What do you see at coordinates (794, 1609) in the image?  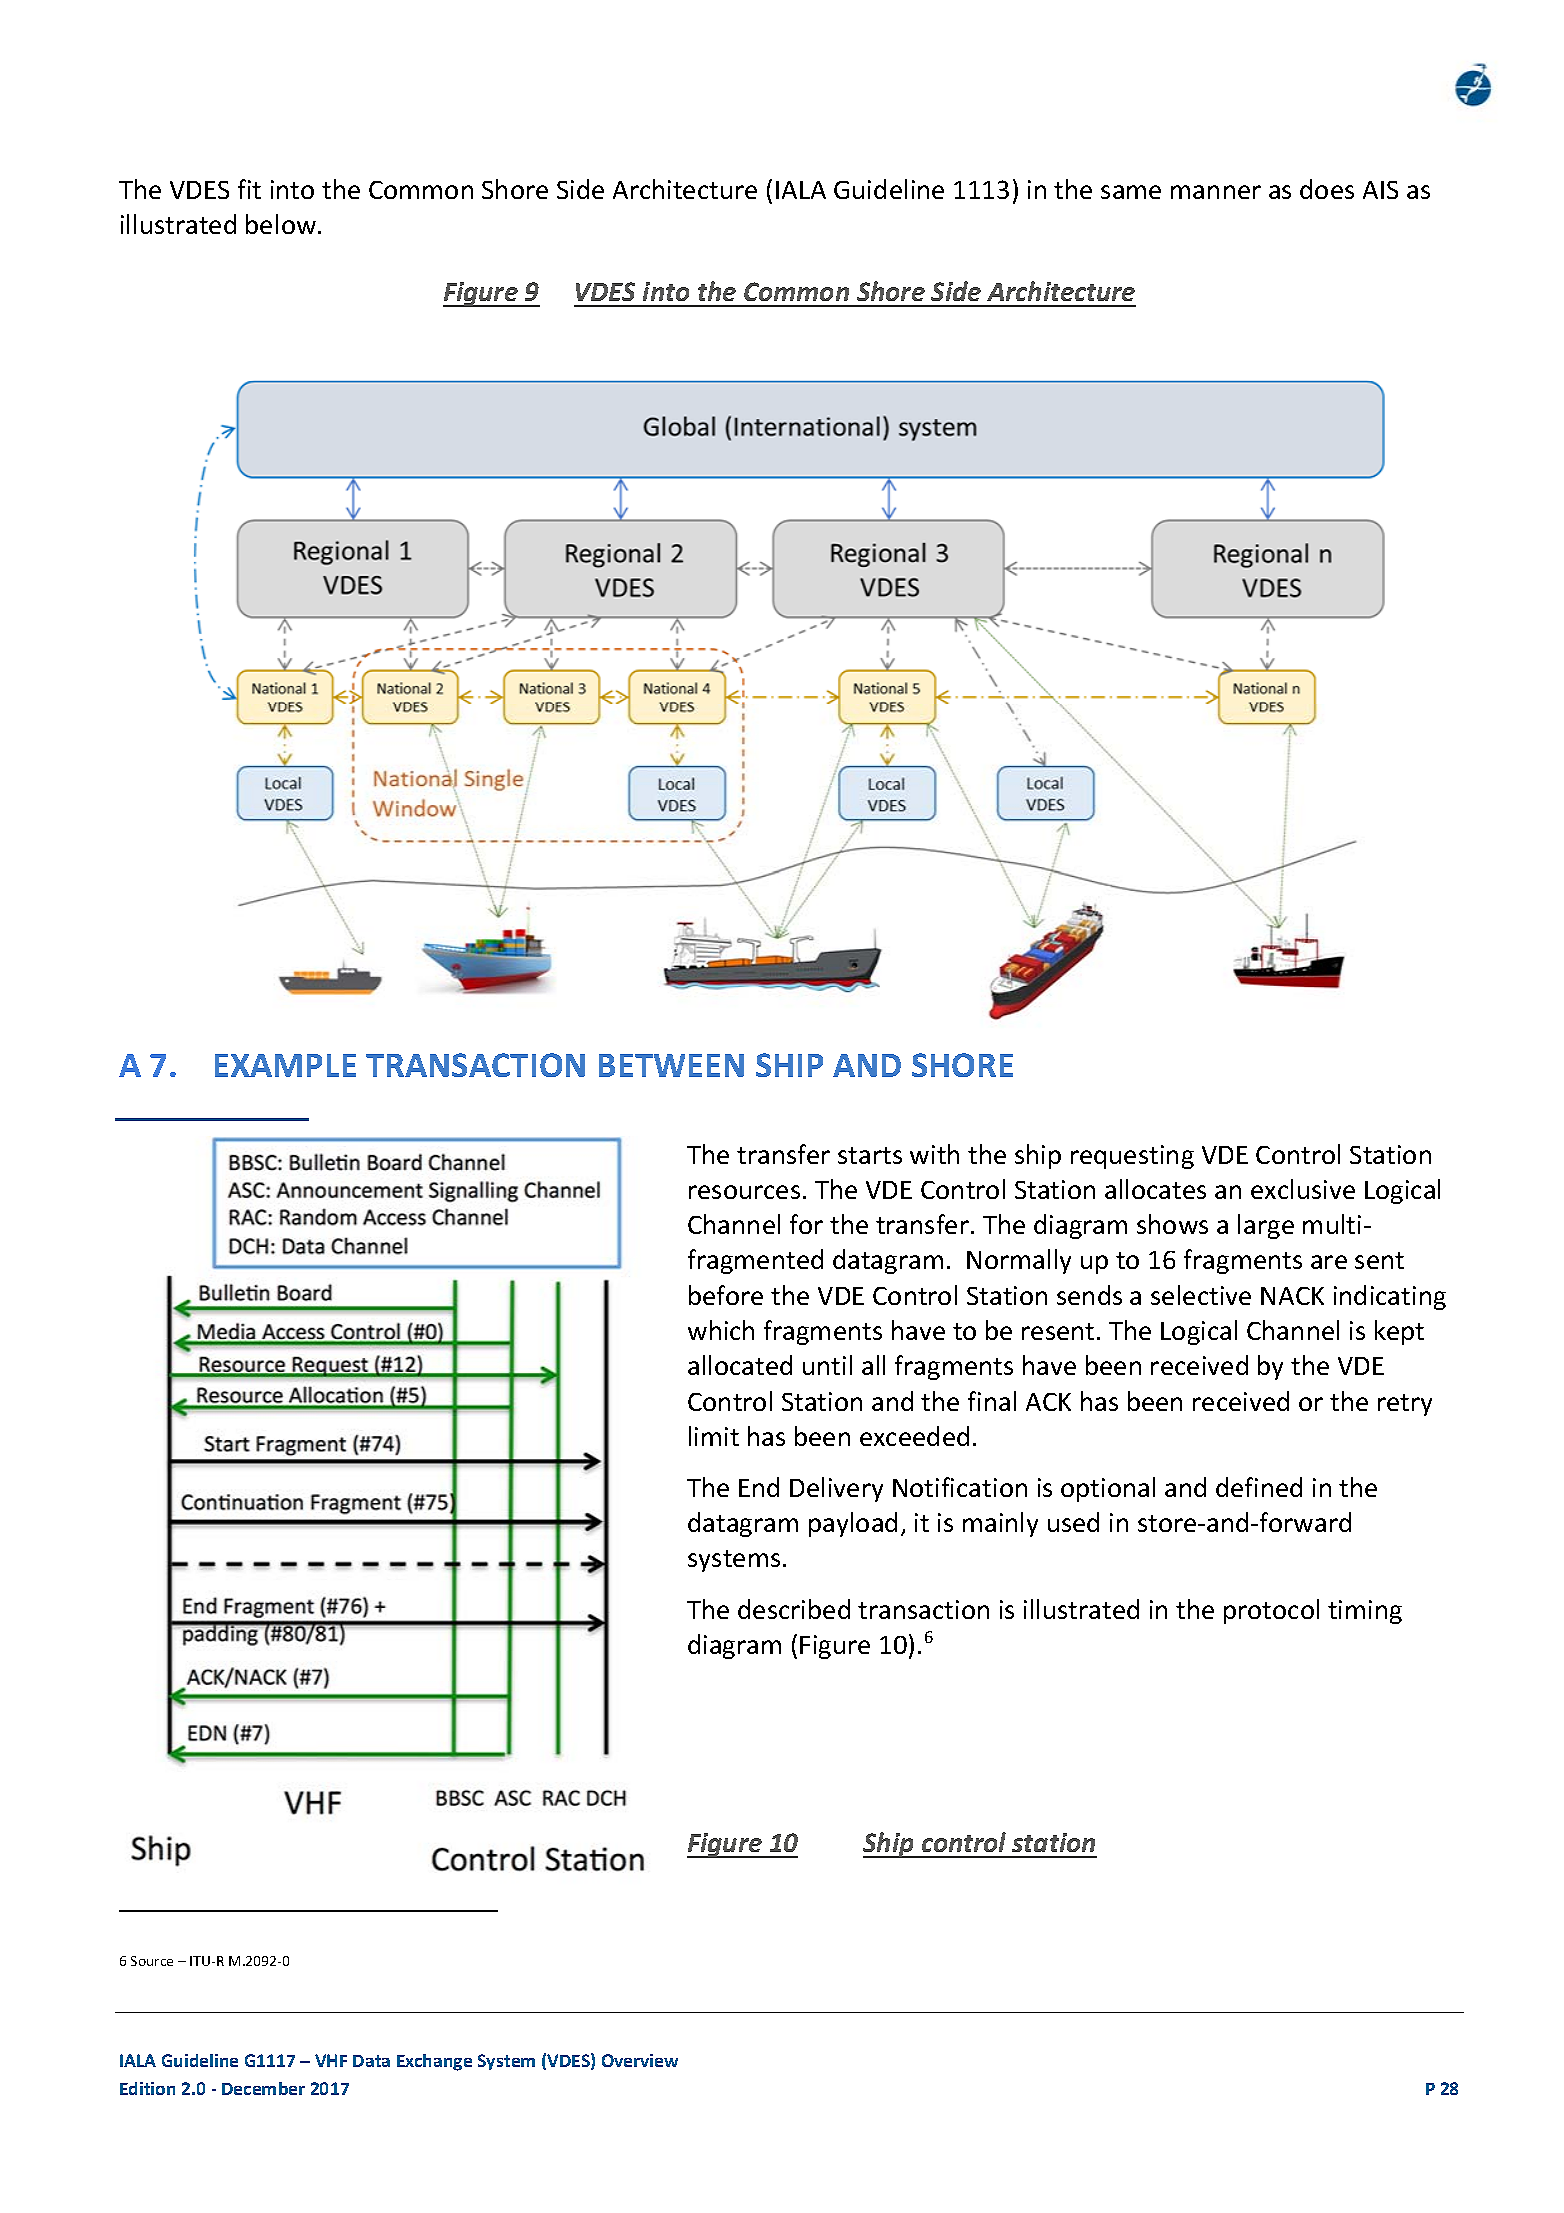 I see `described` at bounding box center [794, 1609].
